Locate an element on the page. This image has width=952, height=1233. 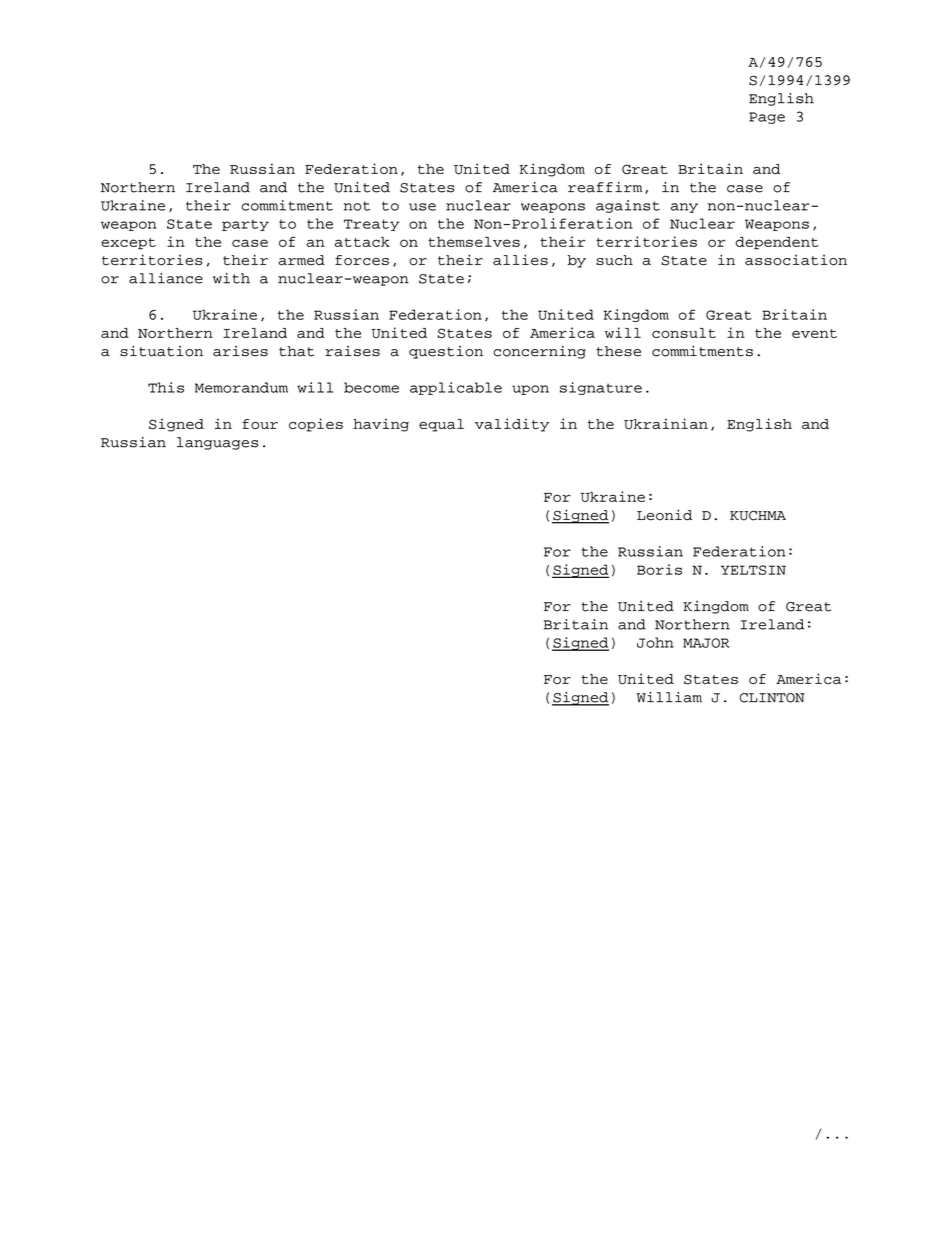
party is located at coordinates (245, 225).
